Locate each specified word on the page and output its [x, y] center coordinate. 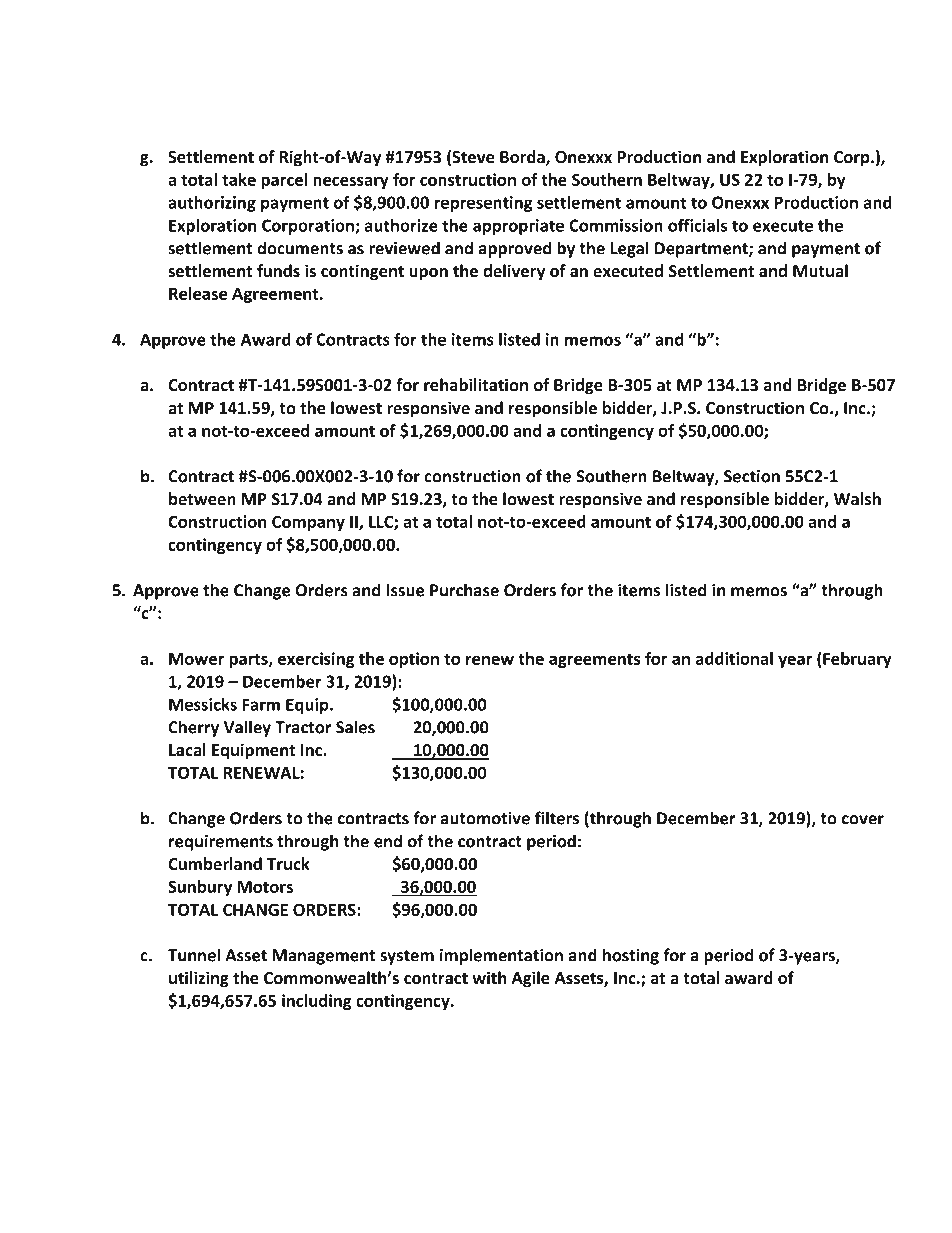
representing [484, 204]
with [489, 977]
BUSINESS [210, 113]
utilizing [199, 979]
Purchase [464, 590]
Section [752, 476]
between [202, 499]
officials [697, 225]
